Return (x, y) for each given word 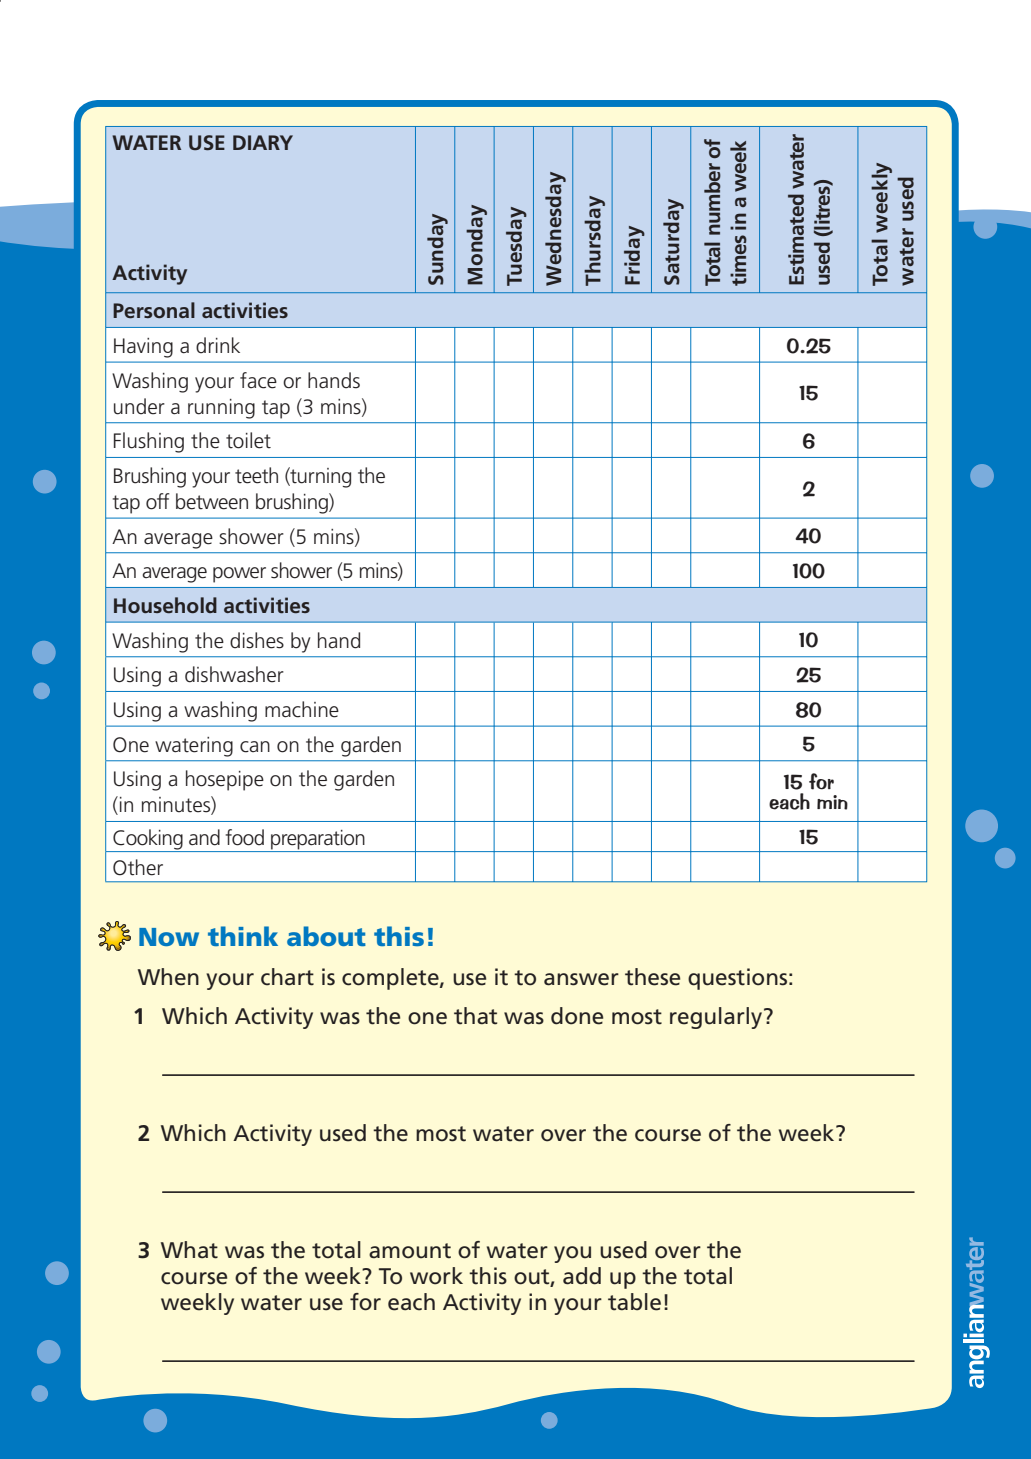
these (652, 977)
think (243, 936)
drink (218, 345)
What (189, 1250)
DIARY (263, 142)
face (258, 380)
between (212, 501)
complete (391, 979)
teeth (256, 475)
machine (302, 709)
